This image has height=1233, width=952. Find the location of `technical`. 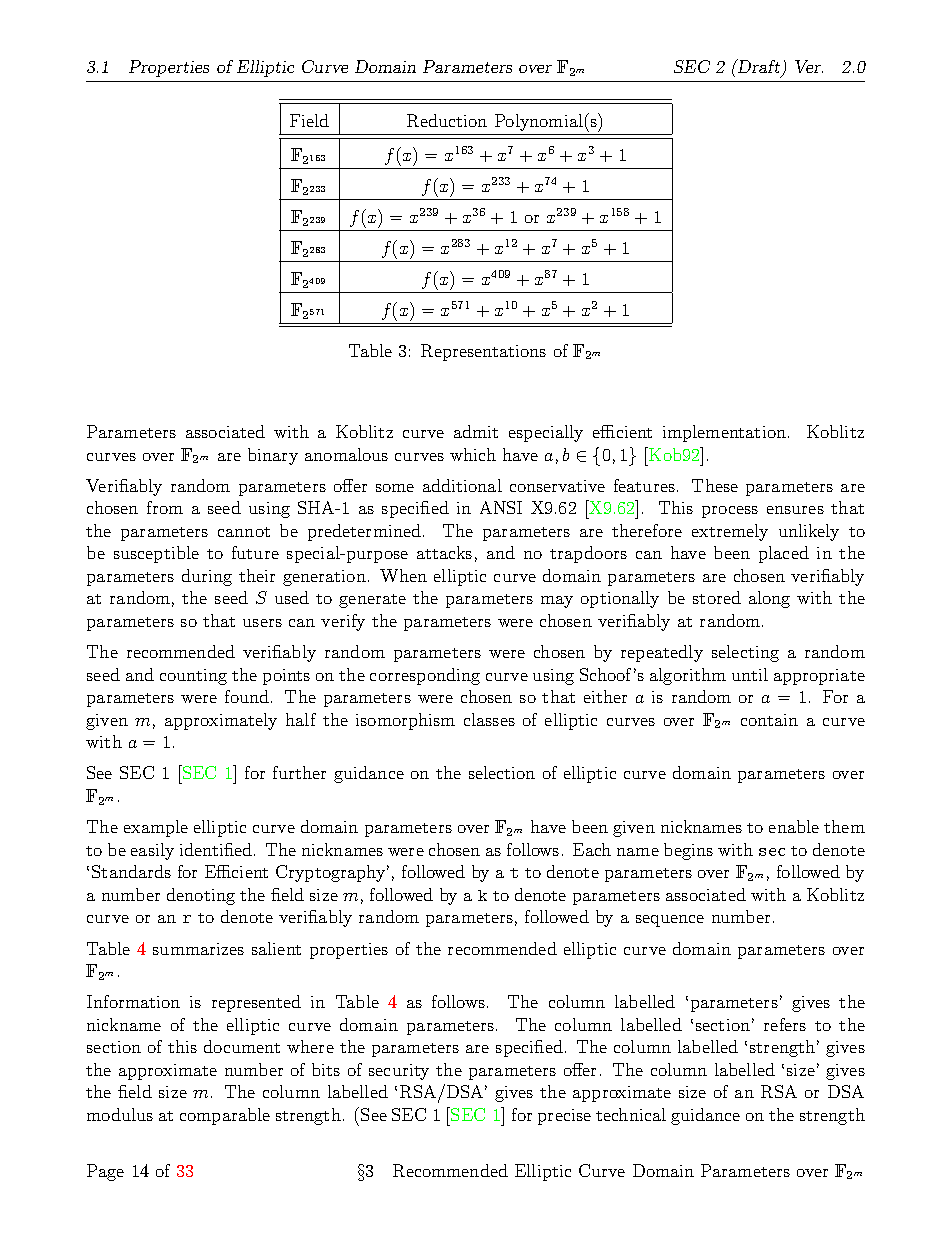

technical is located at coordinates (631, 1114).
